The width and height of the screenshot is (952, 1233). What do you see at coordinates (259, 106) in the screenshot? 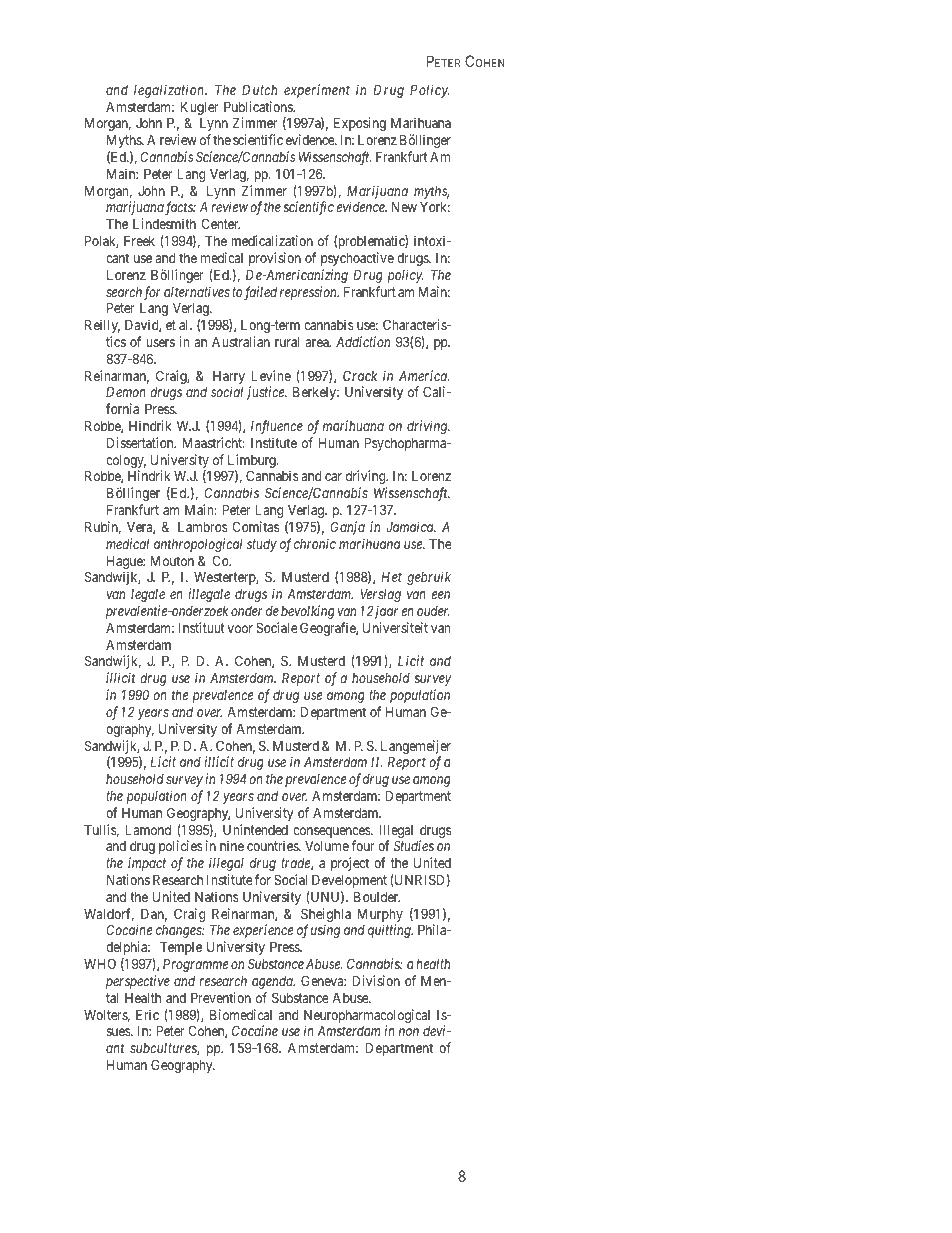
I see `Publications` at bounding box center [259, 106].
